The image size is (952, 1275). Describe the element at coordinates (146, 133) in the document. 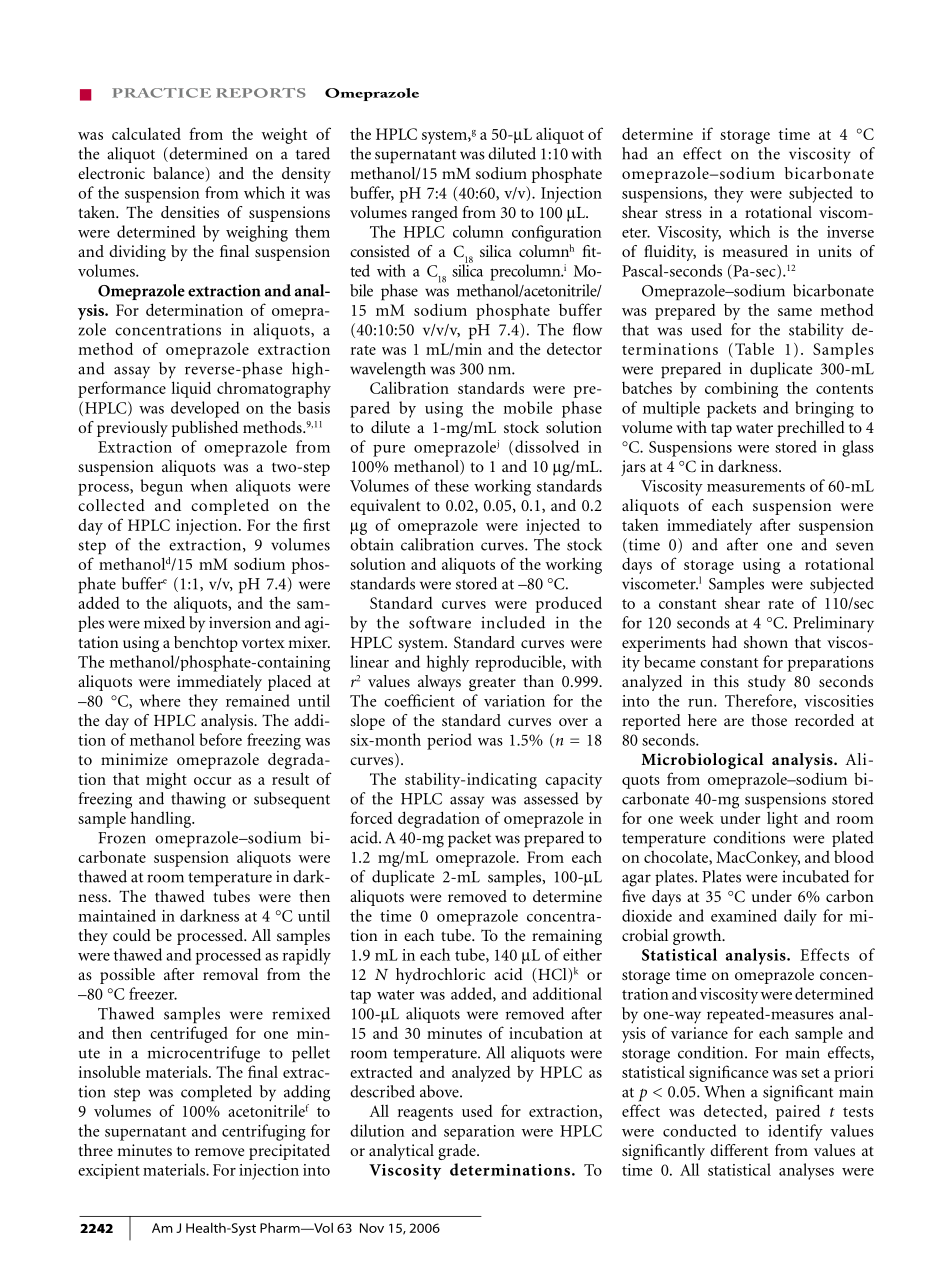

I see `calculated` at that location.
